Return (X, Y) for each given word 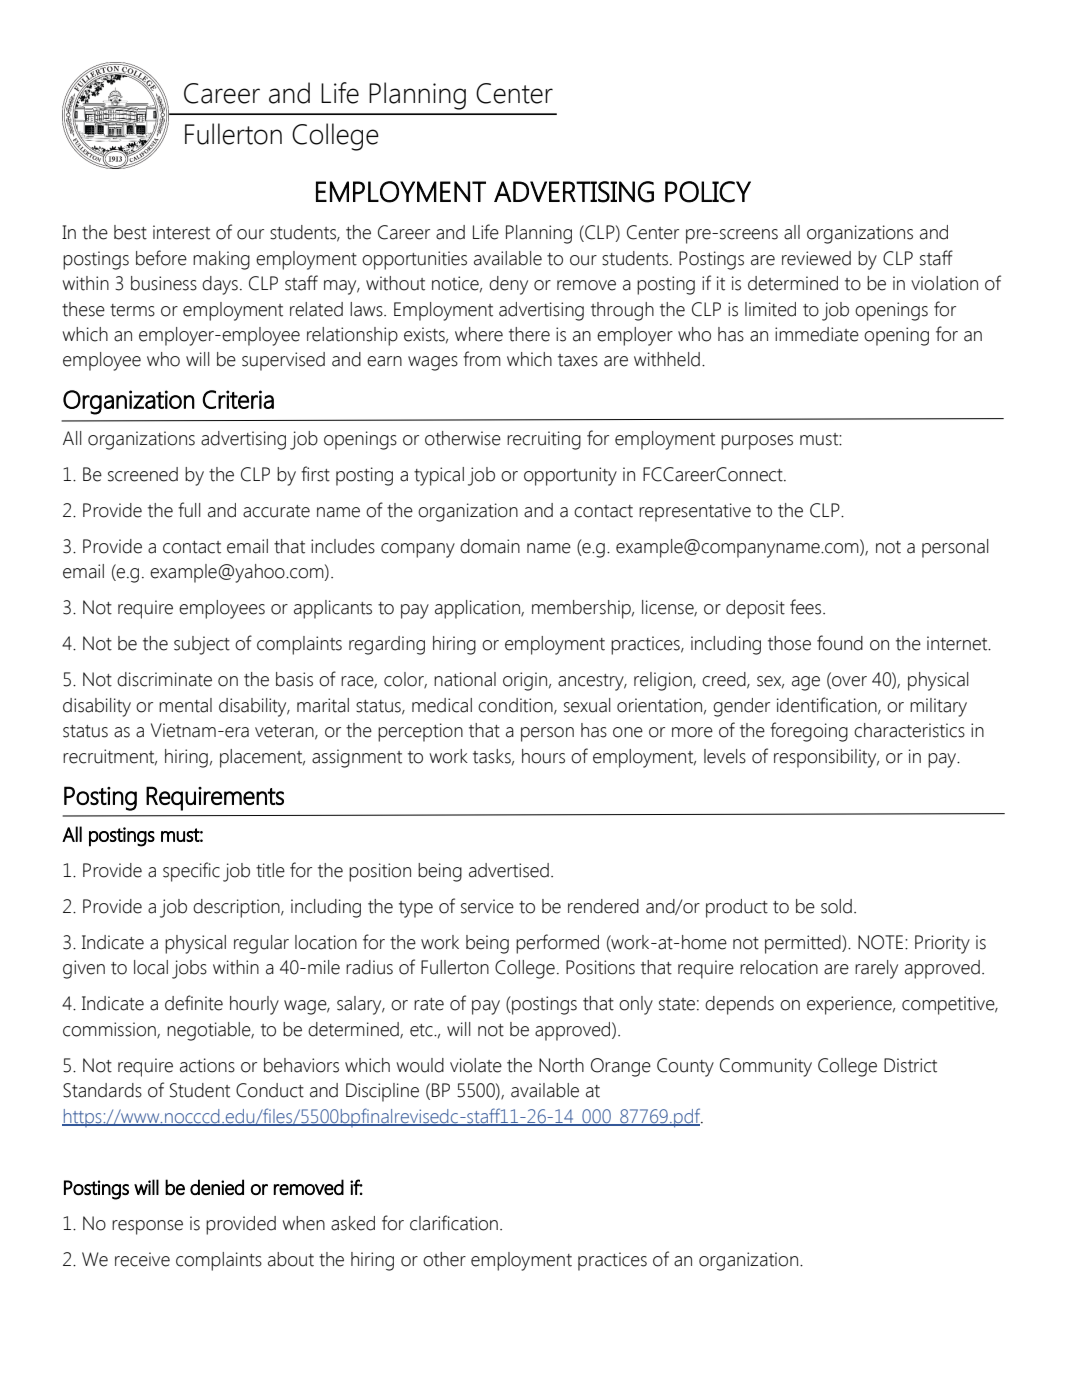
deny (508, 285)
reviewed (816, 258)
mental (185, 705)
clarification (454, 1223)
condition (516, 706)
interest (181, 232)
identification (828, 705)
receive (142, 1259)
